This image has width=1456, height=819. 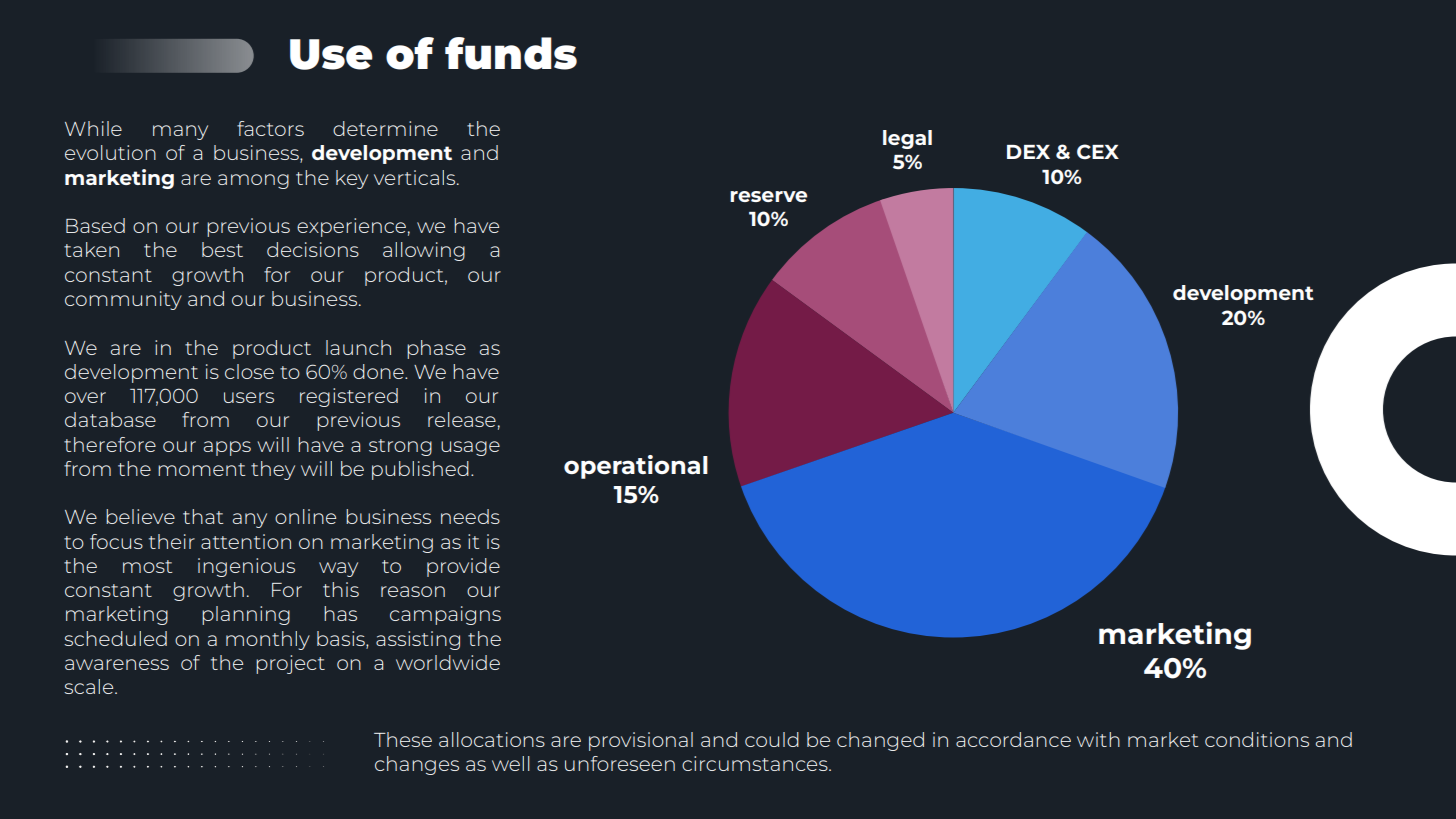 What do you see at coordinates (636, 467) in the image?
I see `operational` at bounding box center [636, 467].
